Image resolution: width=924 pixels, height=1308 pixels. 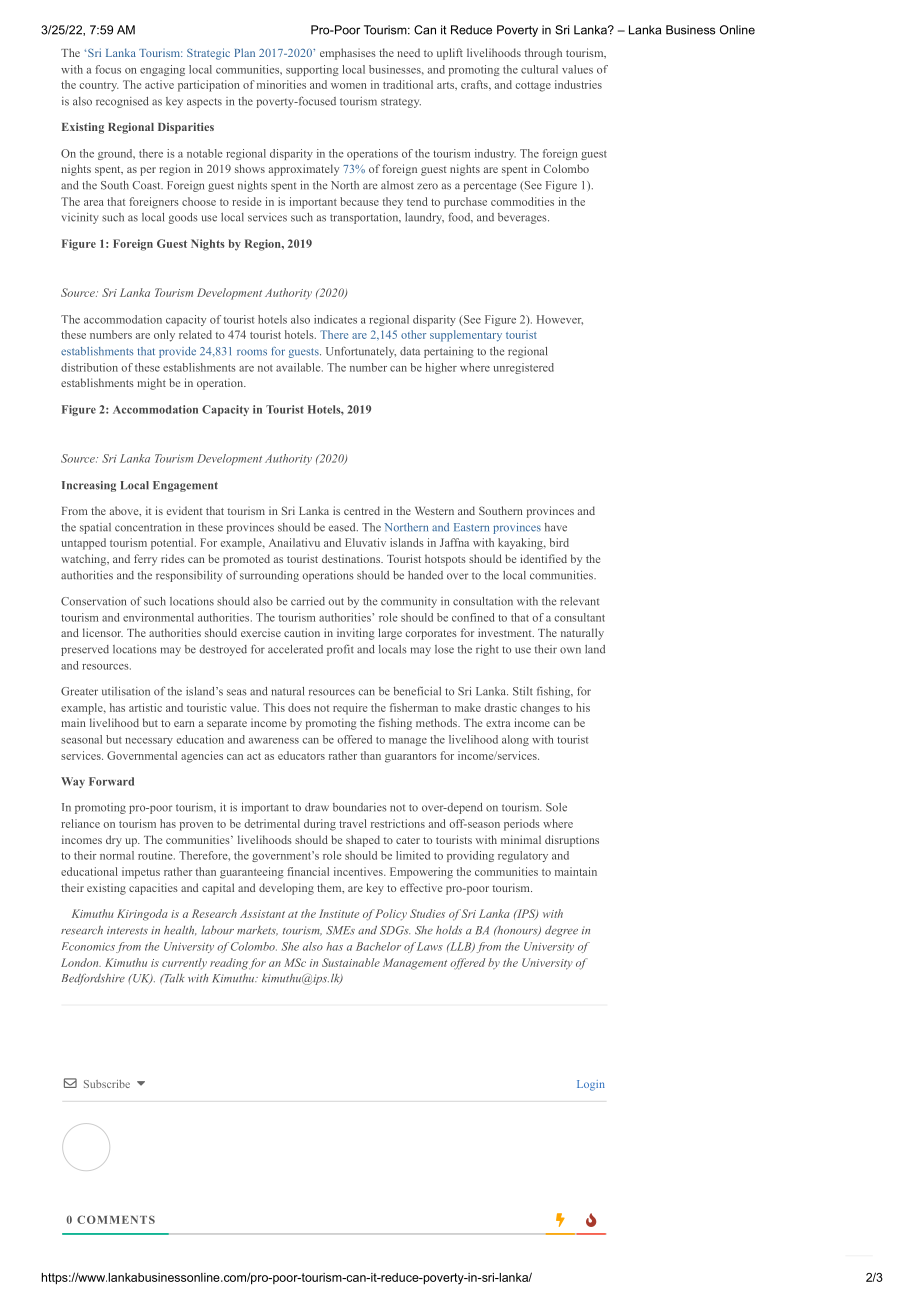 I want to click on Sustainable, so click(x=351, y=962).
